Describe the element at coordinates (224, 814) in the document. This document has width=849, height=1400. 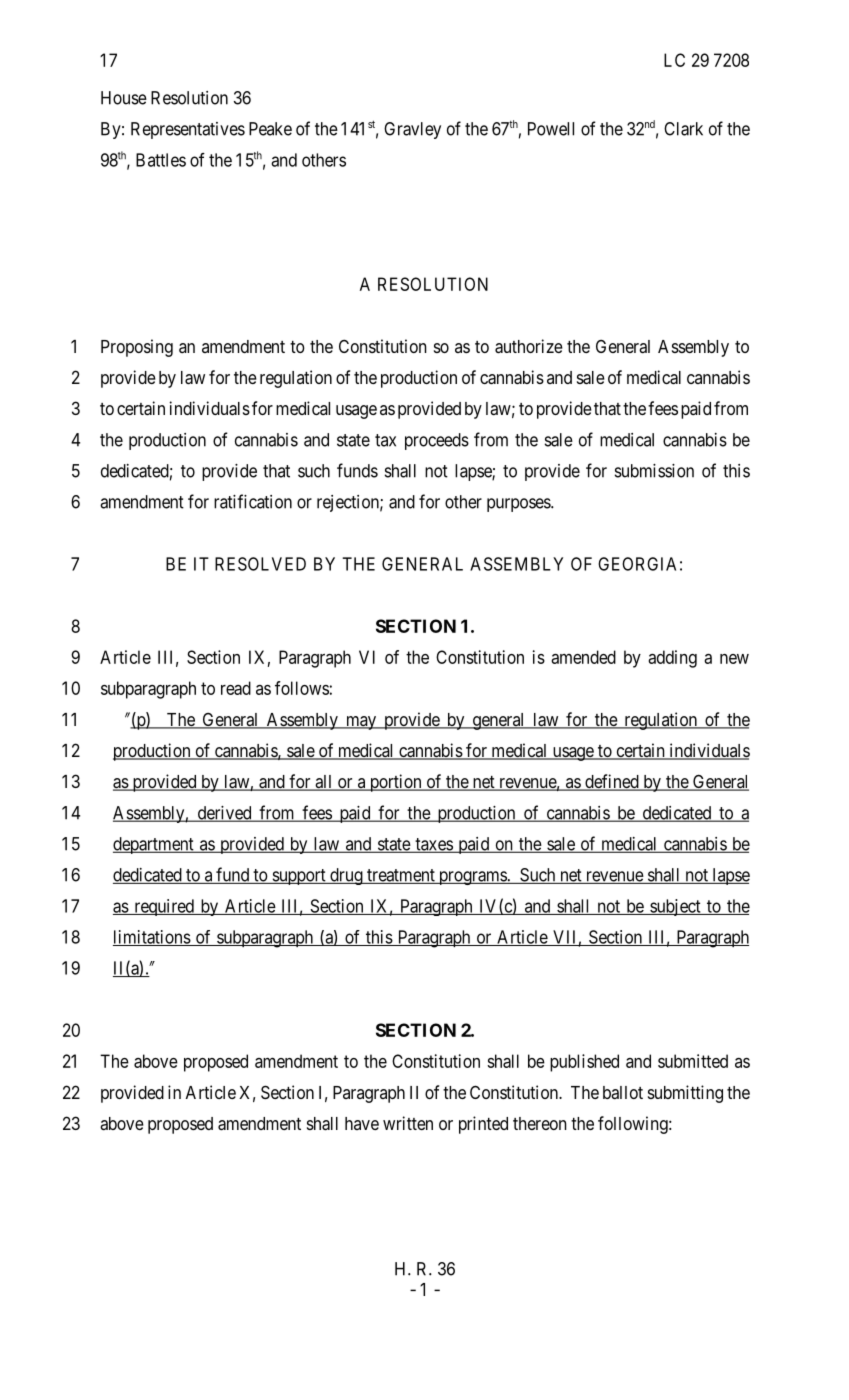
I see `derived` at that location.
